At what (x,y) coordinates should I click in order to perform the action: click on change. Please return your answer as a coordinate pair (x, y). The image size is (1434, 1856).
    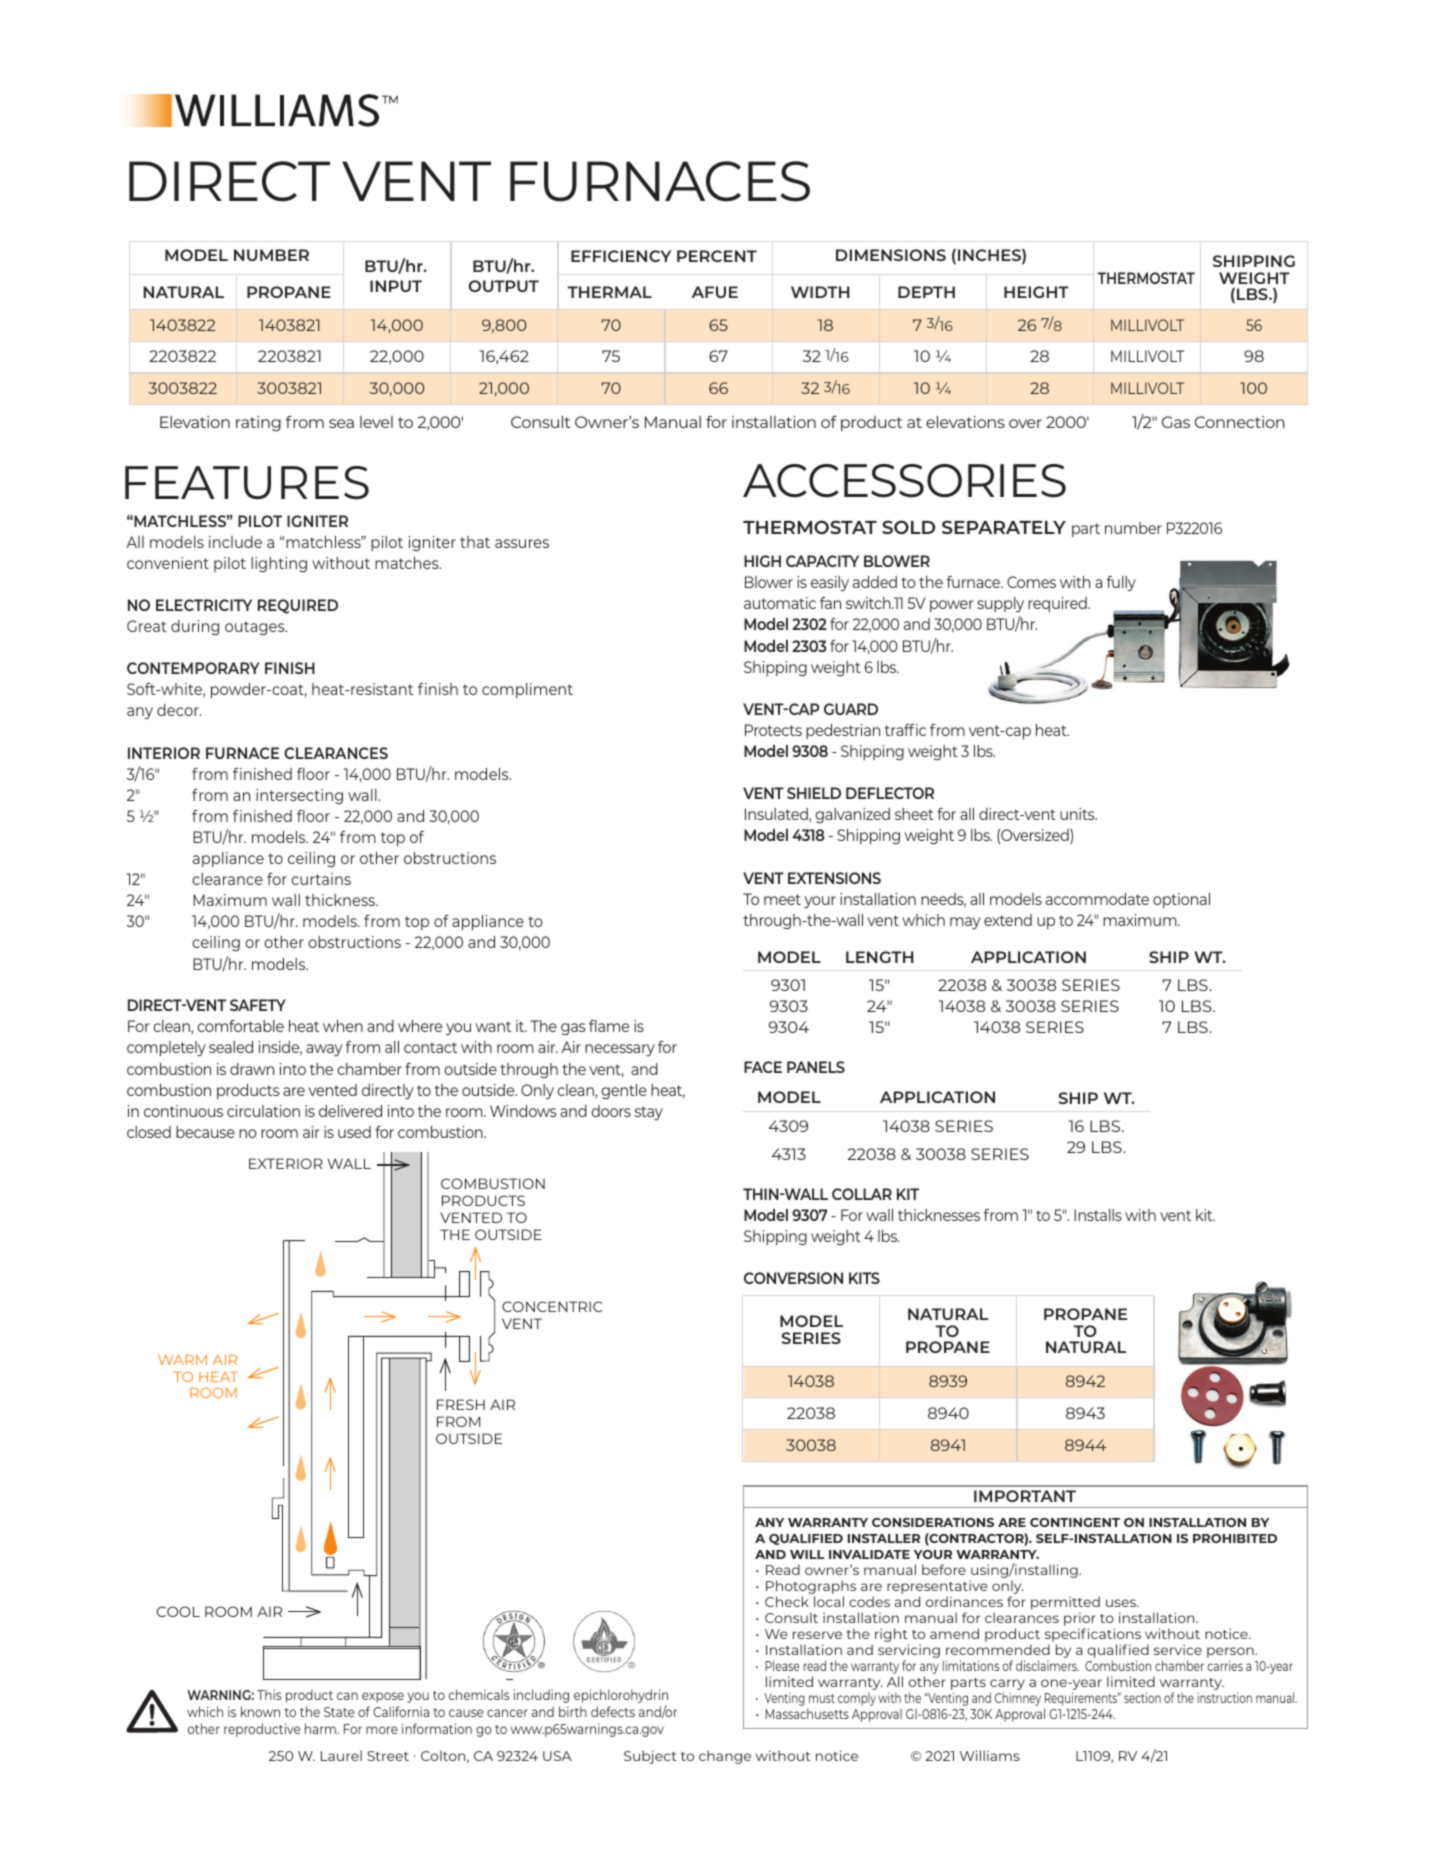
    Looking at the image, I should click on (725, 1757).
